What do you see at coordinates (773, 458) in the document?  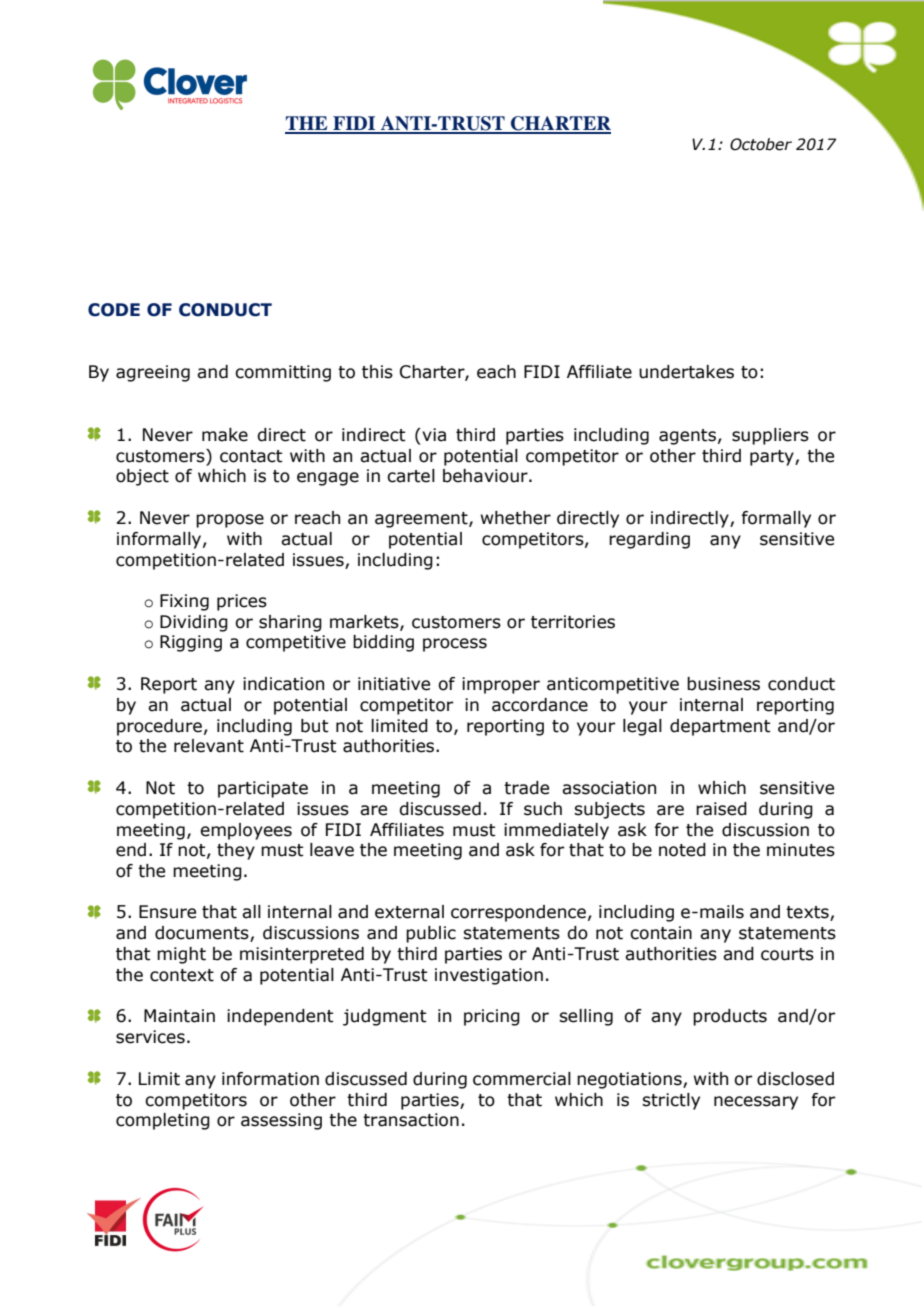 I see `party` at bounding box center [773, 458].
